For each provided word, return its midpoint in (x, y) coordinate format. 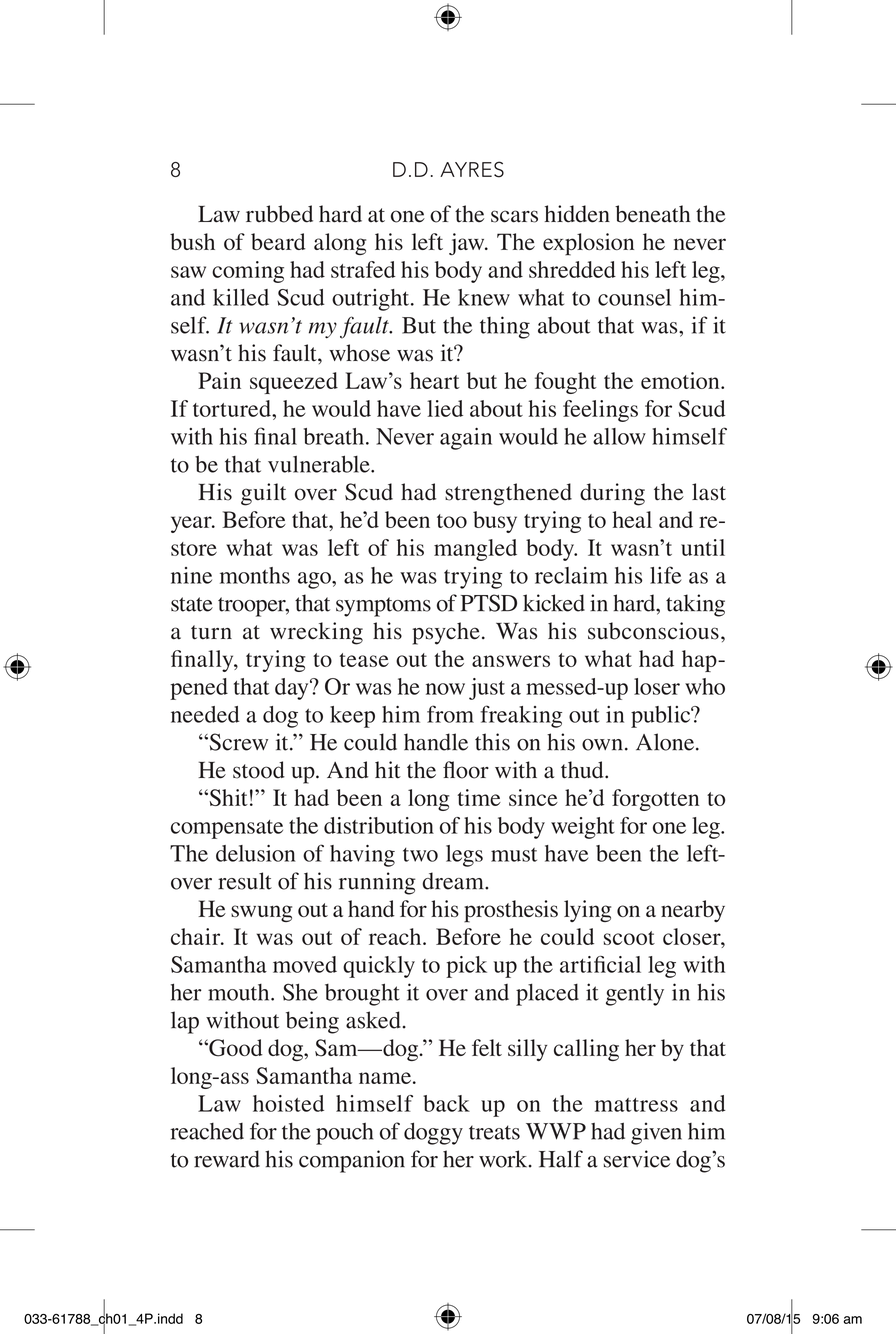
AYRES (472, 169)
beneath (653, 214)
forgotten (655, 800)
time (479, 797)
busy (495, 522)
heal (632, 519)
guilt (263, 494)
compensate (227, 829)
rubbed (279, 214)
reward (227, 1159)
